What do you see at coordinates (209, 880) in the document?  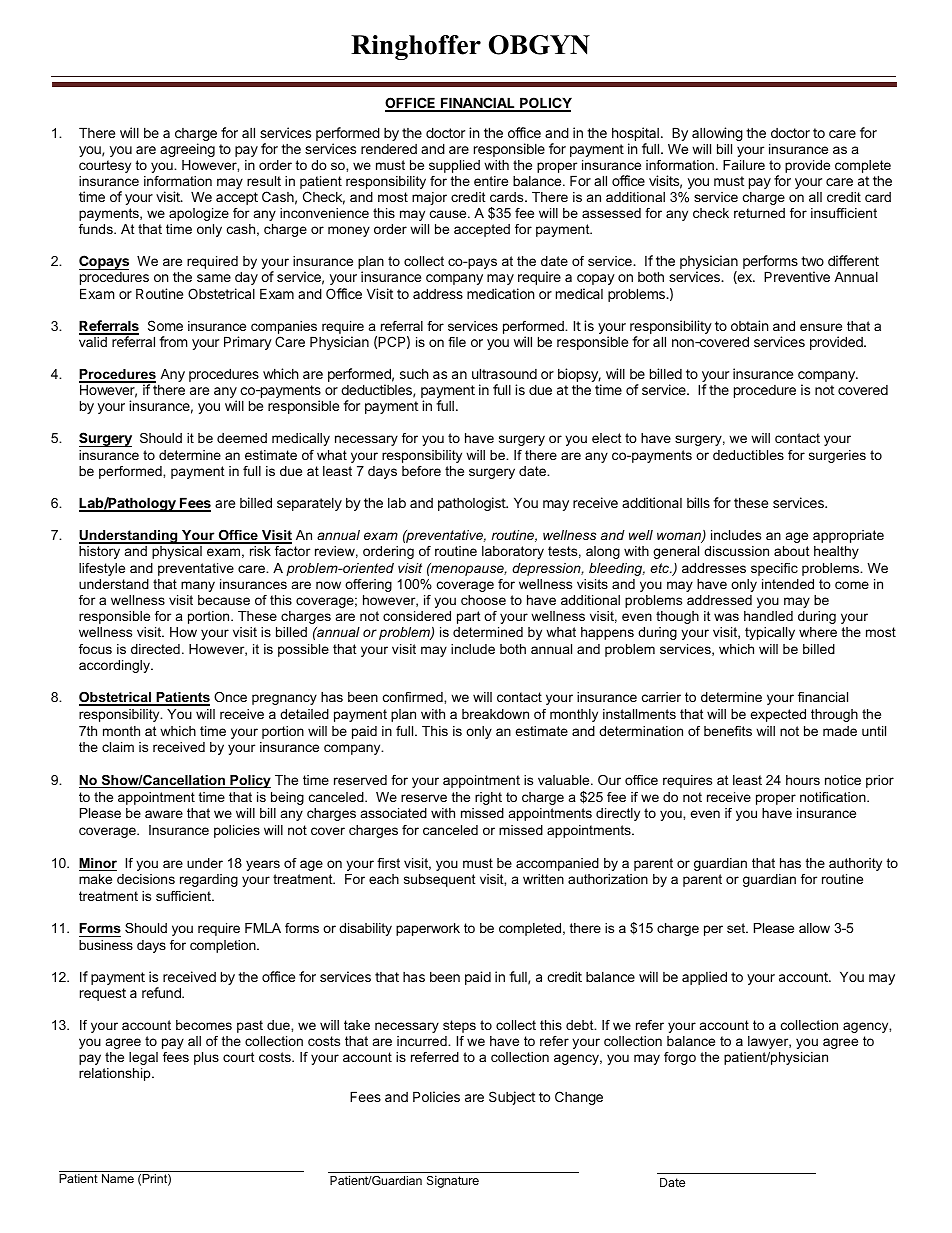 I see `regarding` at bounding box center [209, 880].
